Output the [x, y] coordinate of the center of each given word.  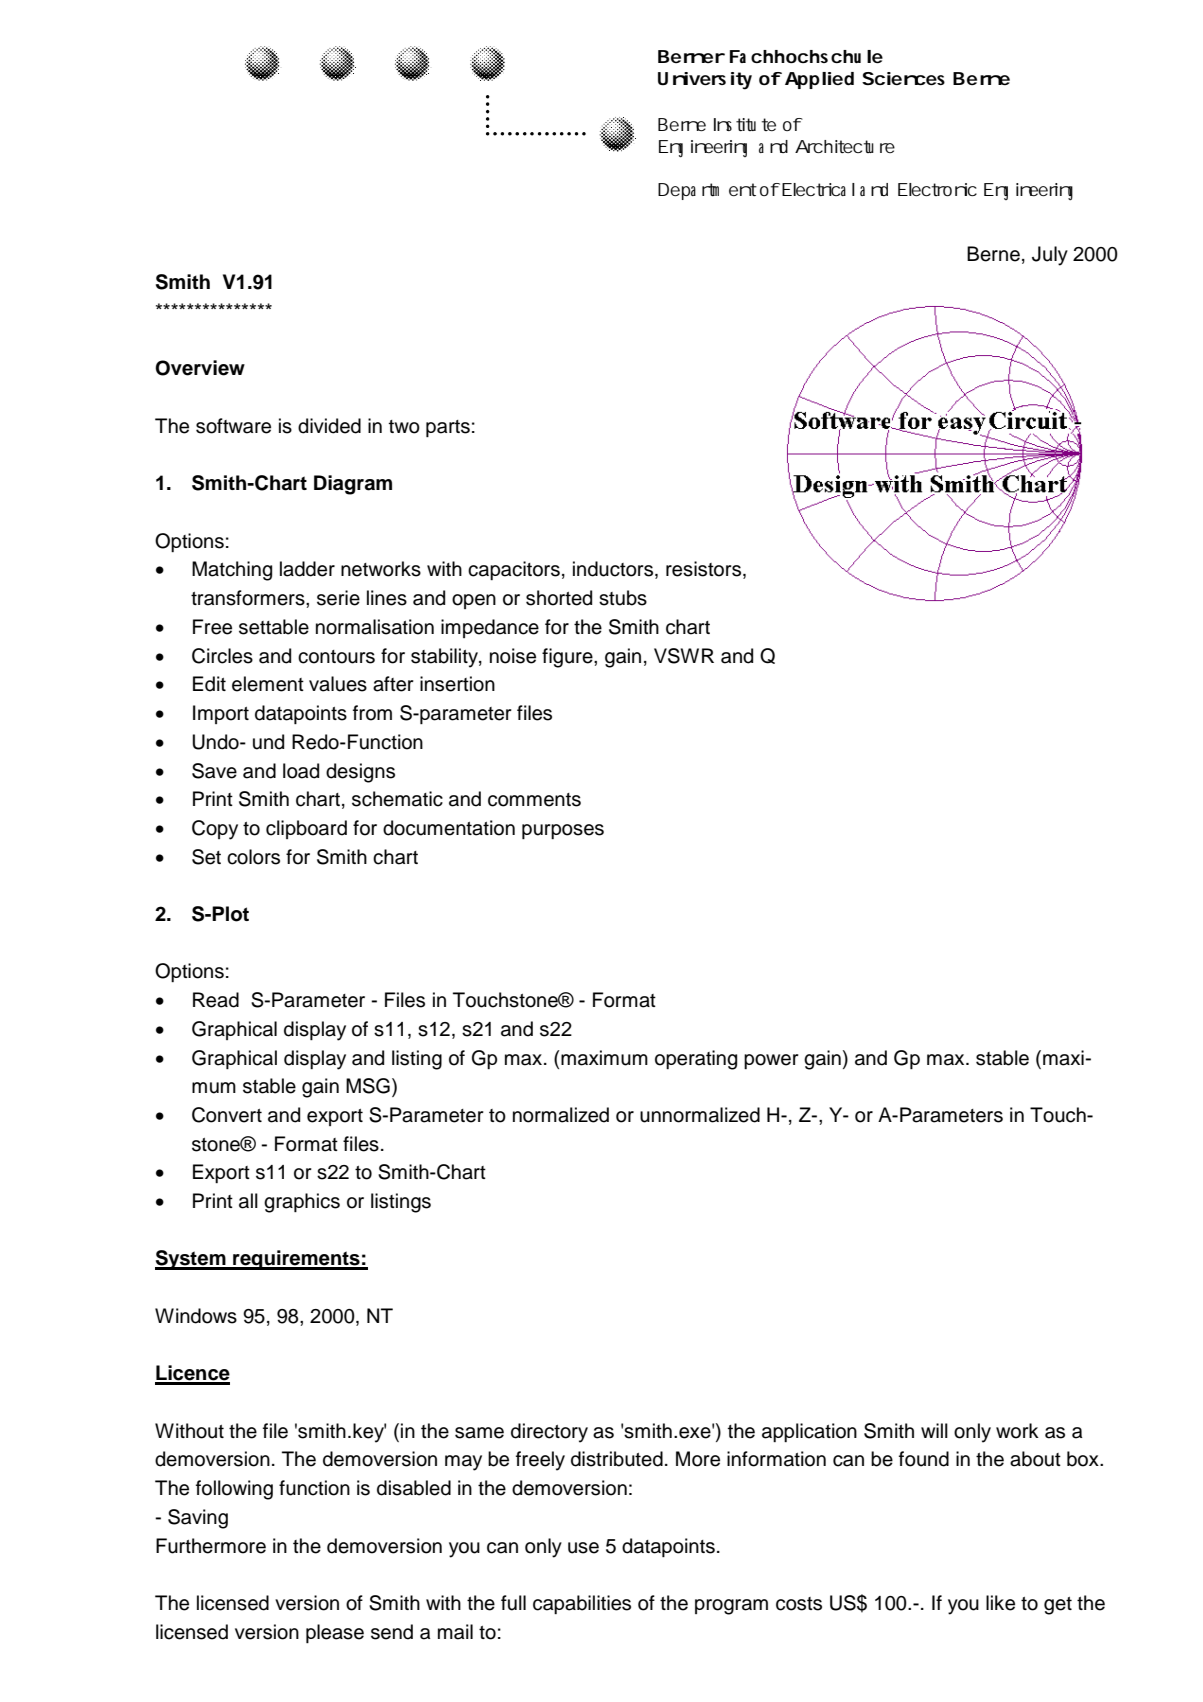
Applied [819, 80]
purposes [563, 831]
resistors [703, 569]
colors [253, 857]
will [934, 1430]
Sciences [903, 78]
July [1050, 256]
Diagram [353, 485]
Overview [200, 368]
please [335, 1633]
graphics [302, 1203]
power [771, 1061]
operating [696, 1060]
